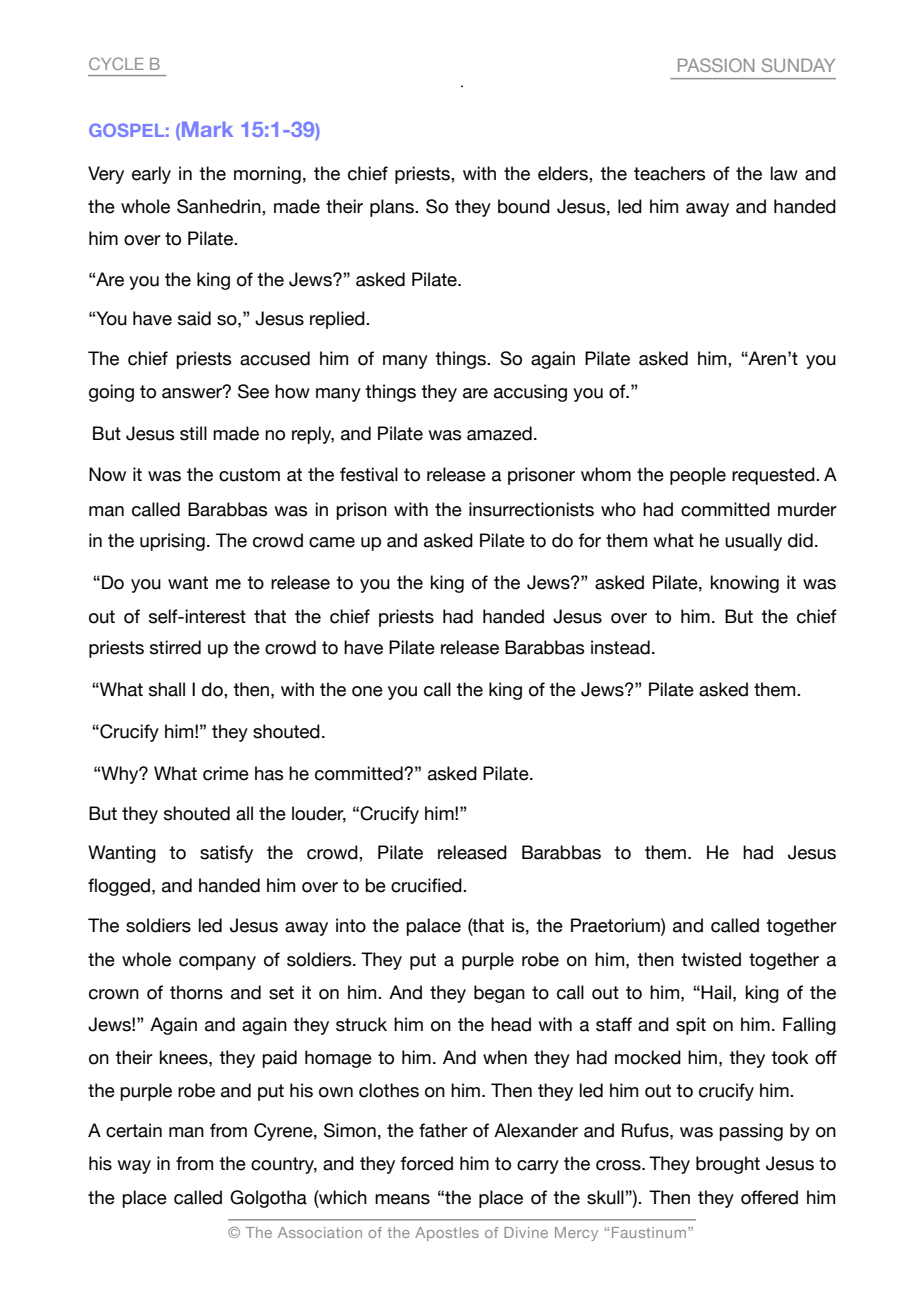 This image has height=1308, width=924. What do you see at coordinates (698, 476) in the image?
I see `people` at bounding box center [698, 476].
